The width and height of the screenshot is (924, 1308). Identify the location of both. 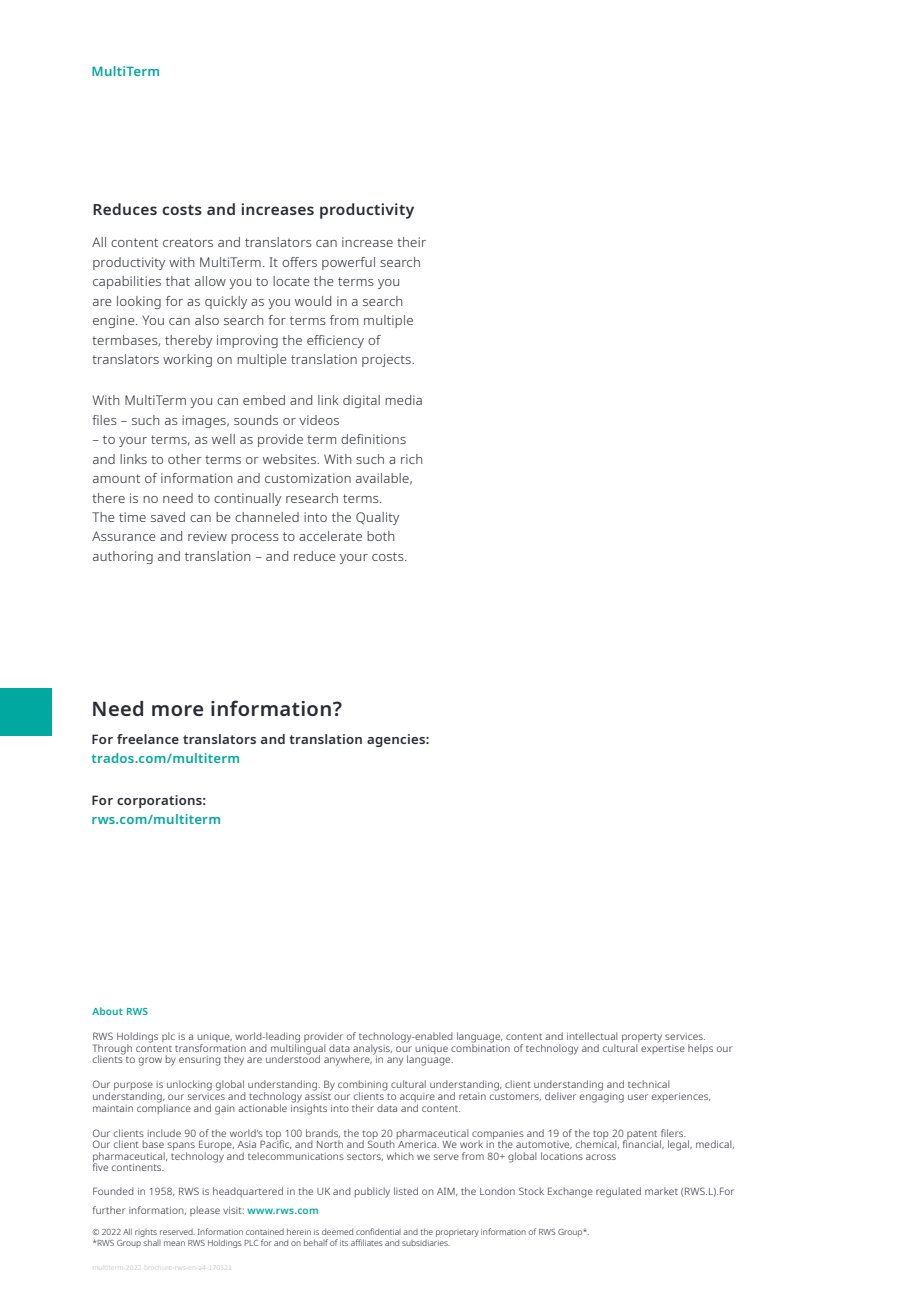
(380, 536).
